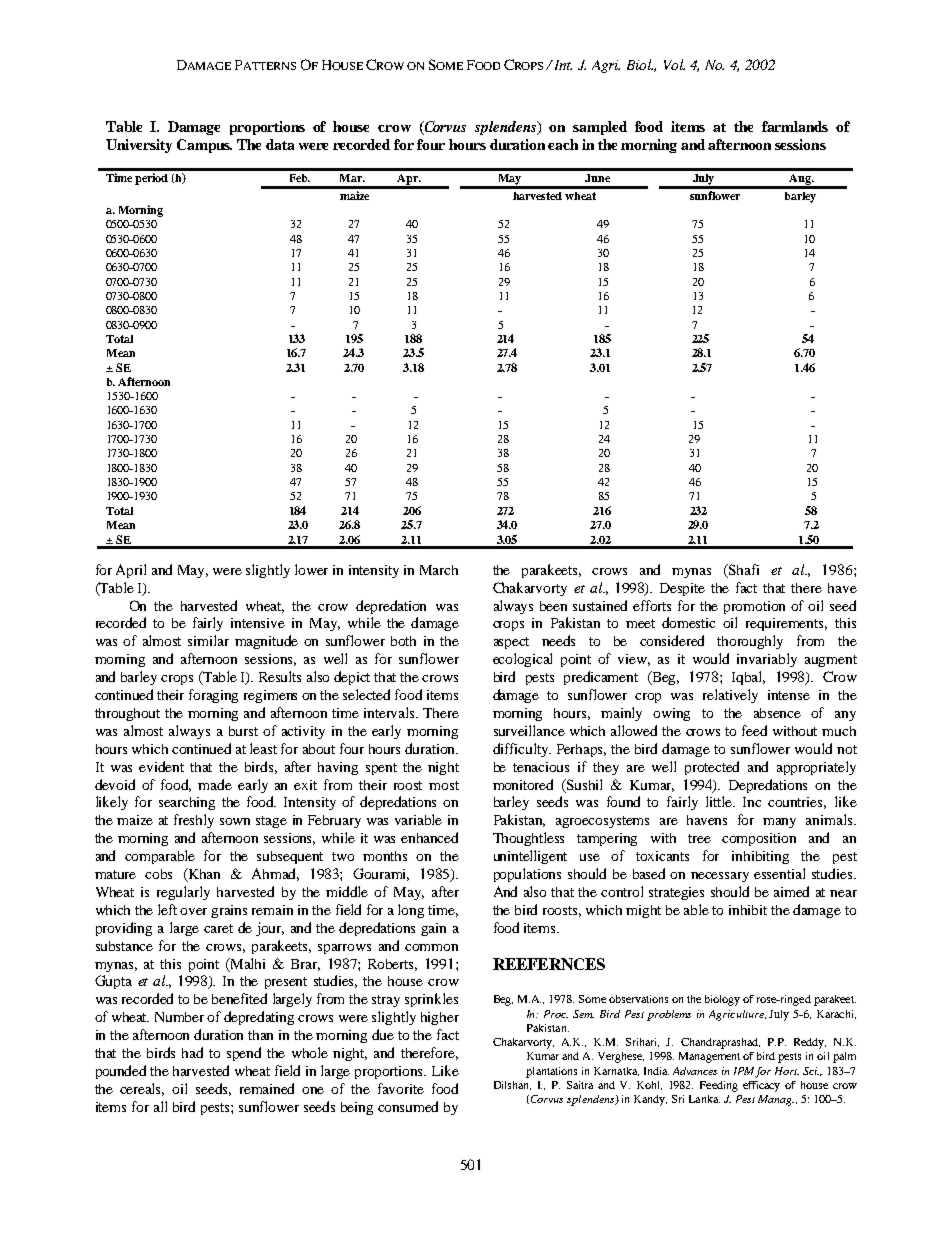  What do you see at coordinates (795, 126) in the page?
I see `farmlands` at bounding box center [795, 126].
